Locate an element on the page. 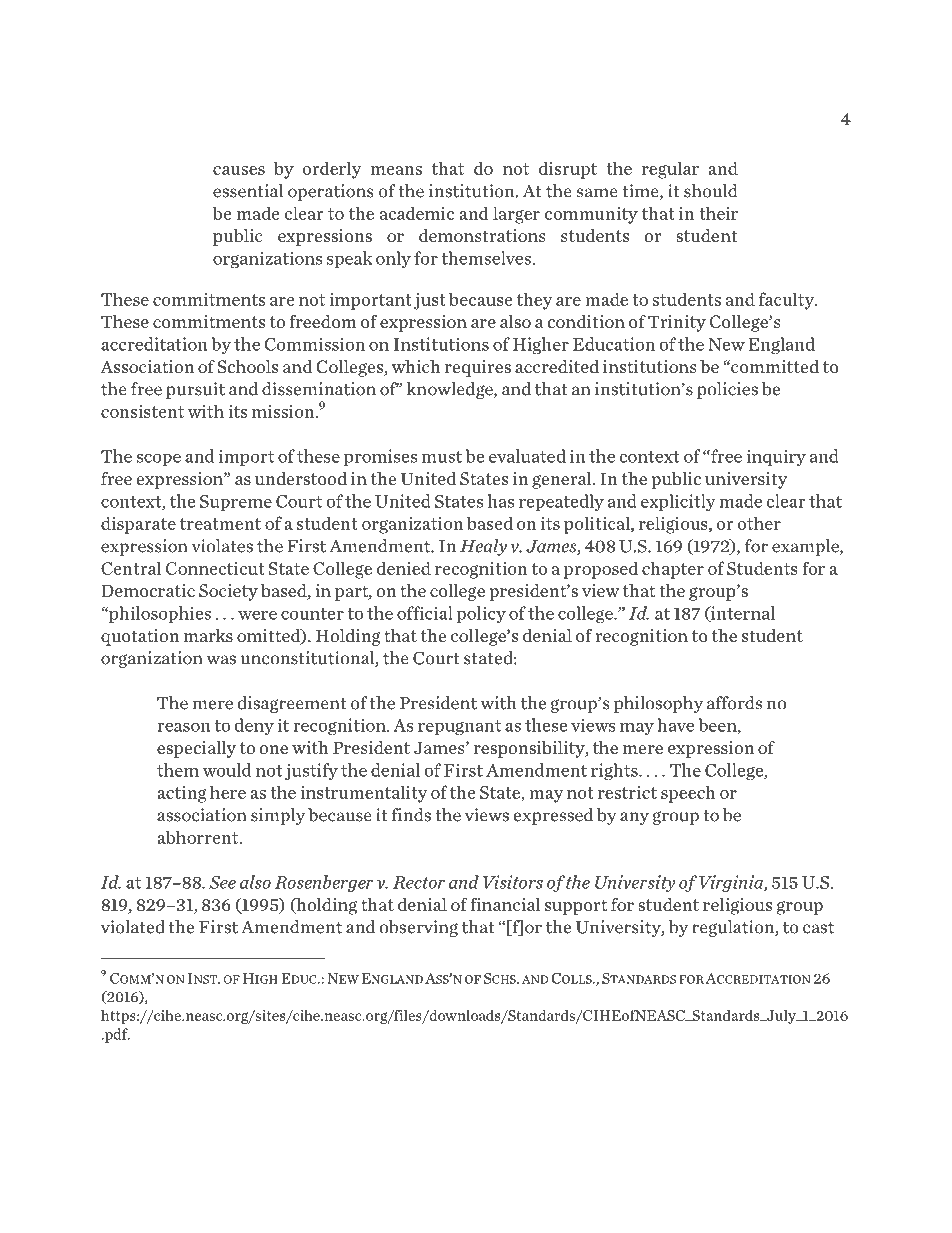 This image has height=1233, width=952. speech is located at coordinates (688, 794).
